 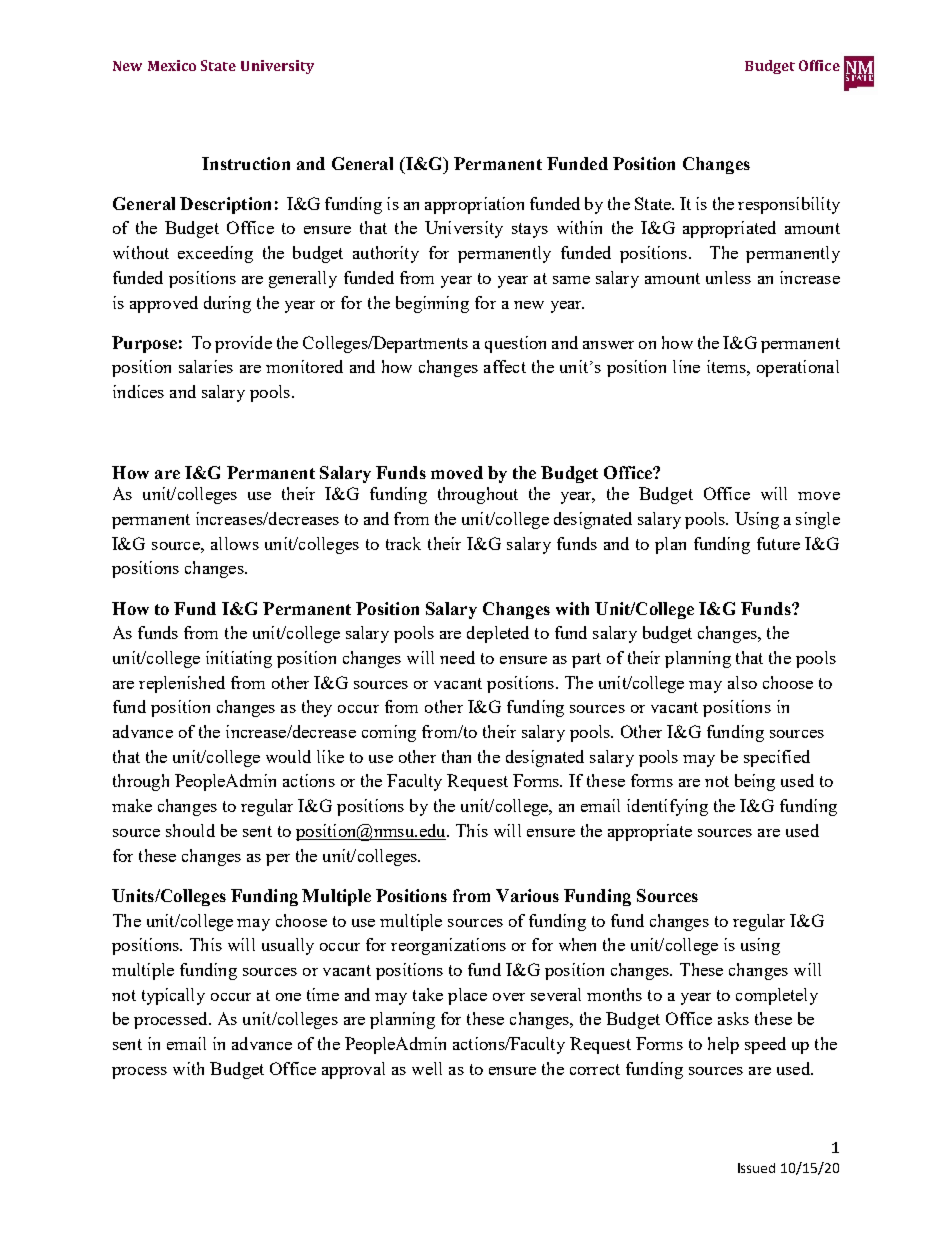 I want to click on should, so click(x=190, y=830).
